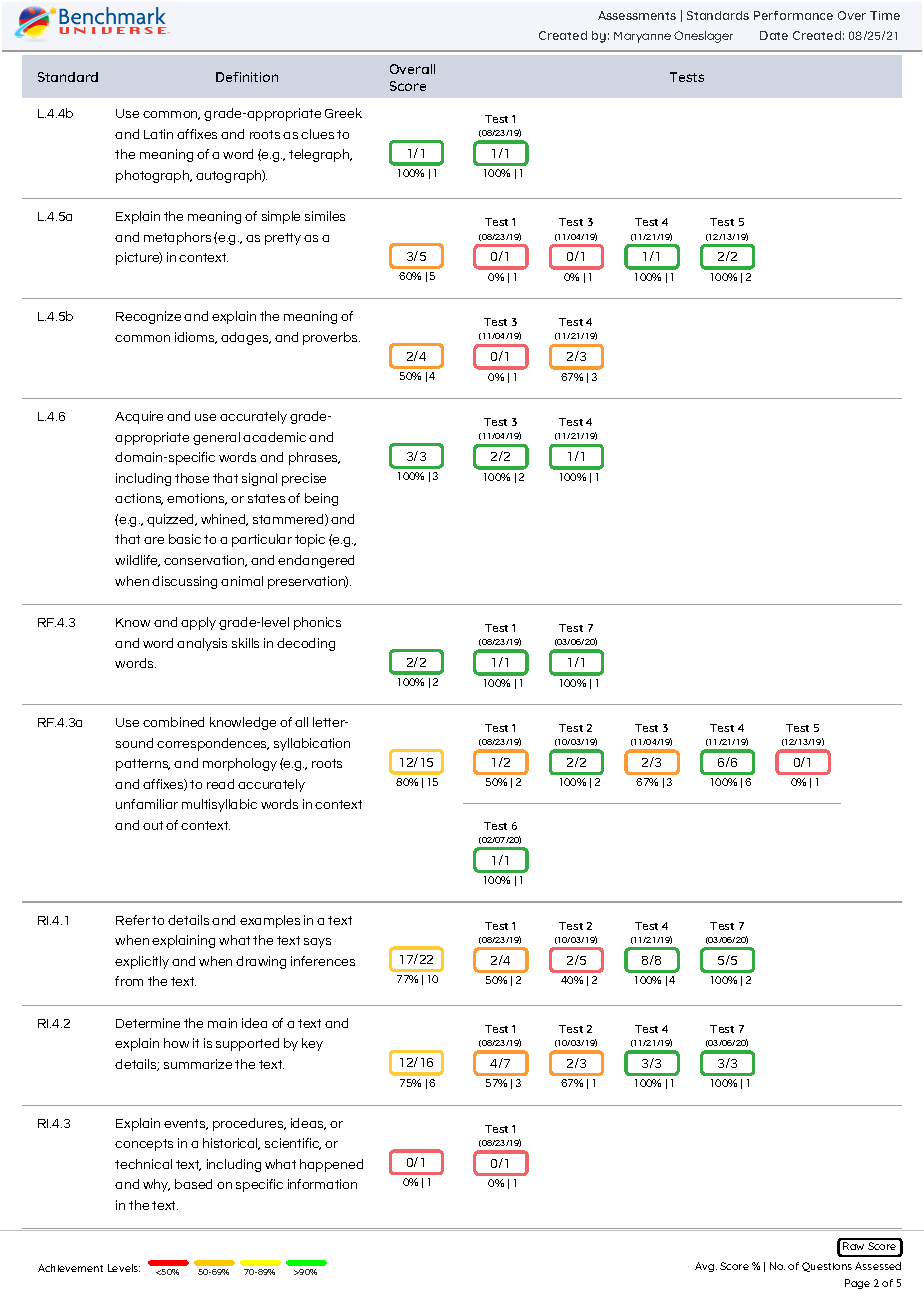  I want to click on Date, so click(774, 35).
